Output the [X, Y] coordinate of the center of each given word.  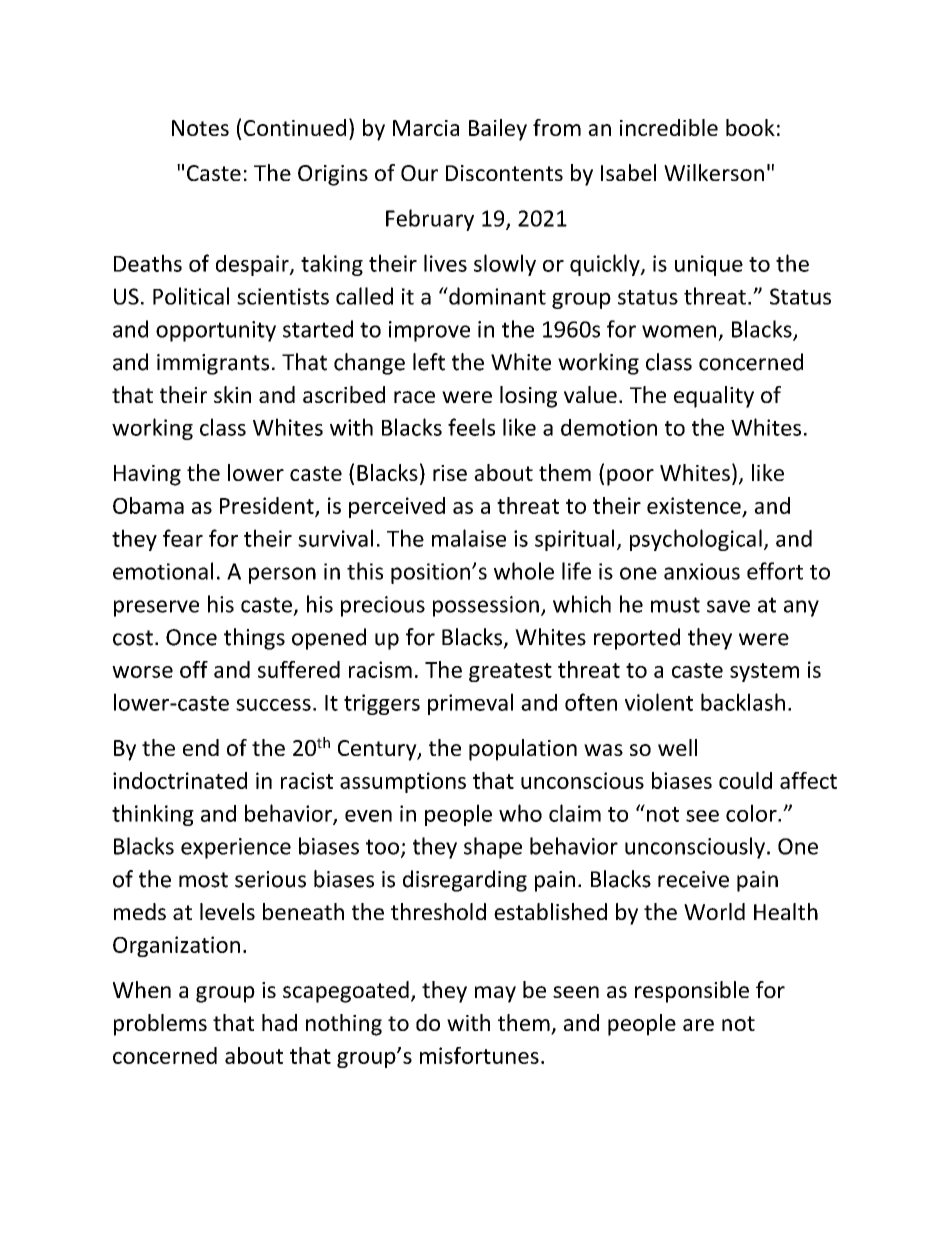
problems [160, 1025]
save [728, 606]
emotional [163, 571]
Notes [200, 128]
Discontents [504, 173]
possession [486, 606]
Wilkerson [714, 172]
